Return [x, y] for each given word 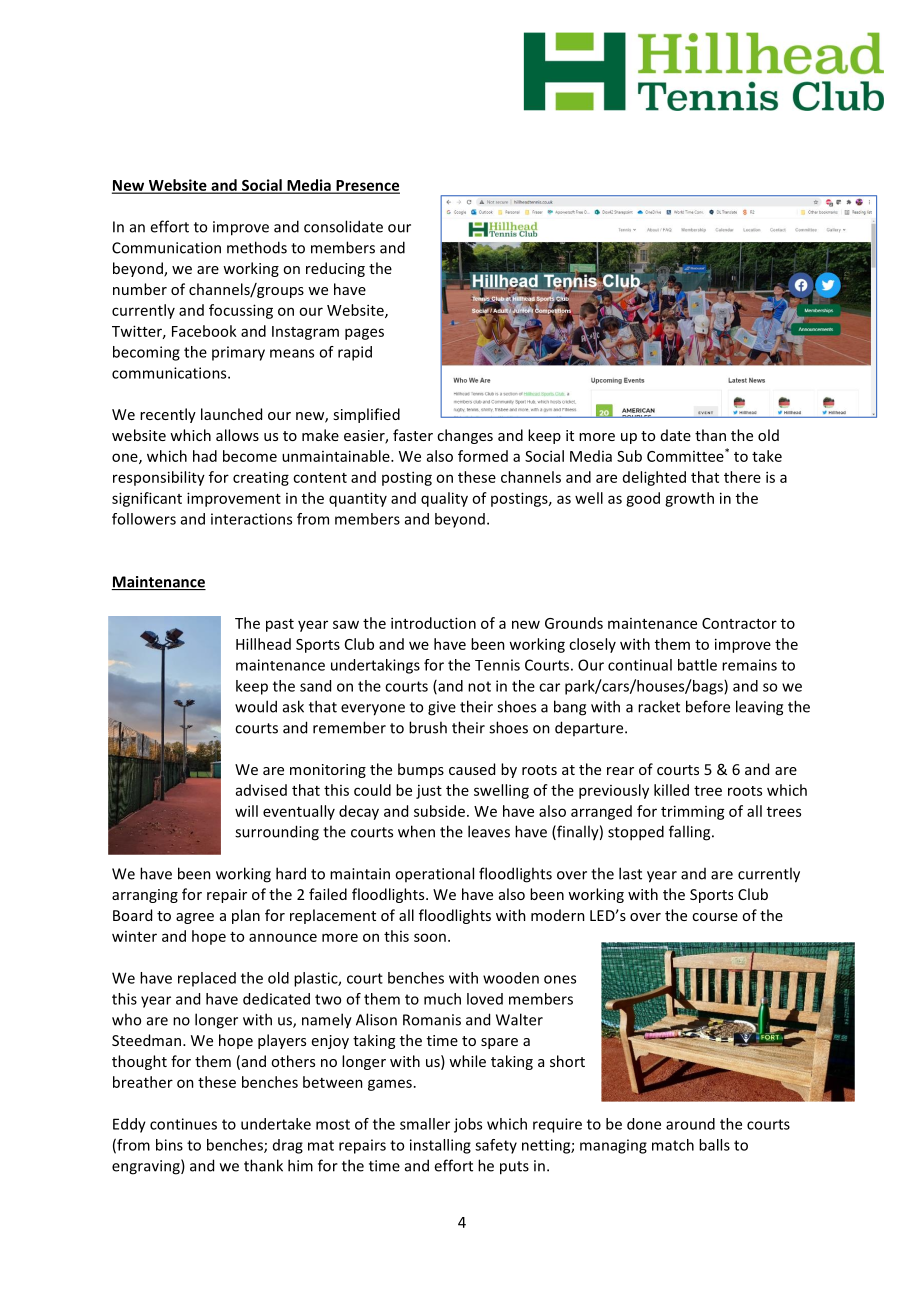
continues [183, 1124]
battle [697, 665]
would [256, 706]
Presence [367, 186]
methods [257, 247]
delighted [654, 478]
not [479, 686]
